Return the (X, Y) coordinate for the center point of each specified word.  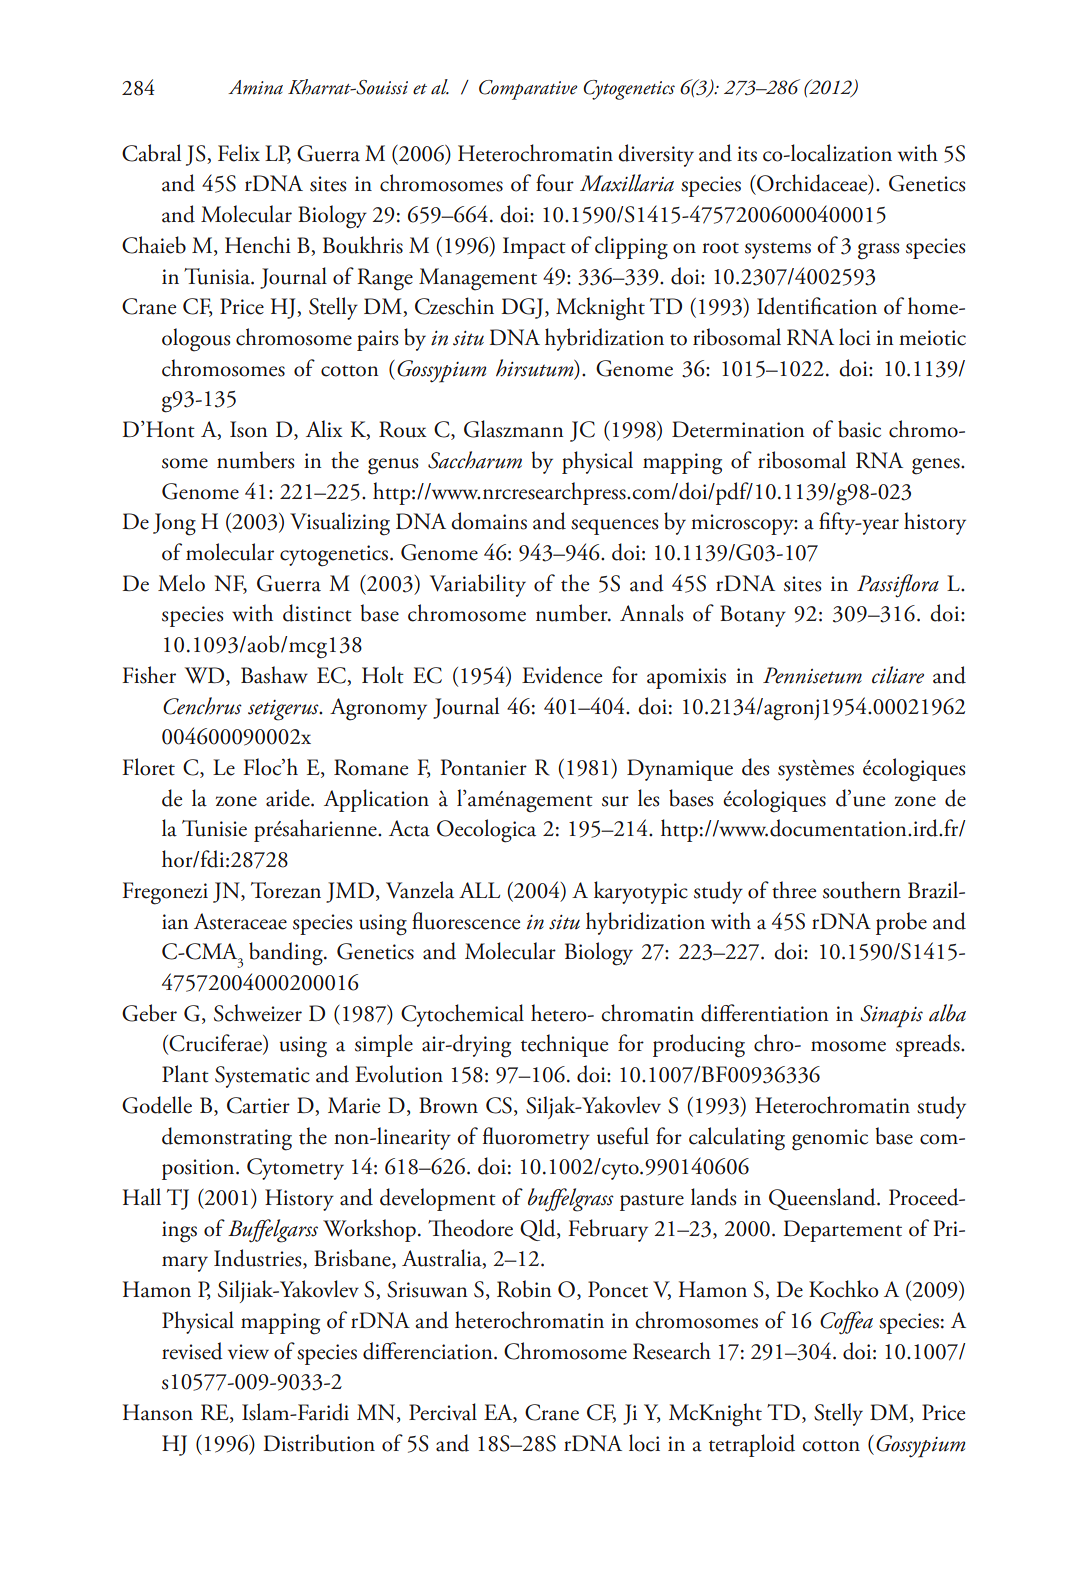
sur (615, 801)
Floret (148, 767)
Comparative (528, 90)
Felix (239, 153)
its (747, 154)
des (756, 767)
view (248, 1352)
